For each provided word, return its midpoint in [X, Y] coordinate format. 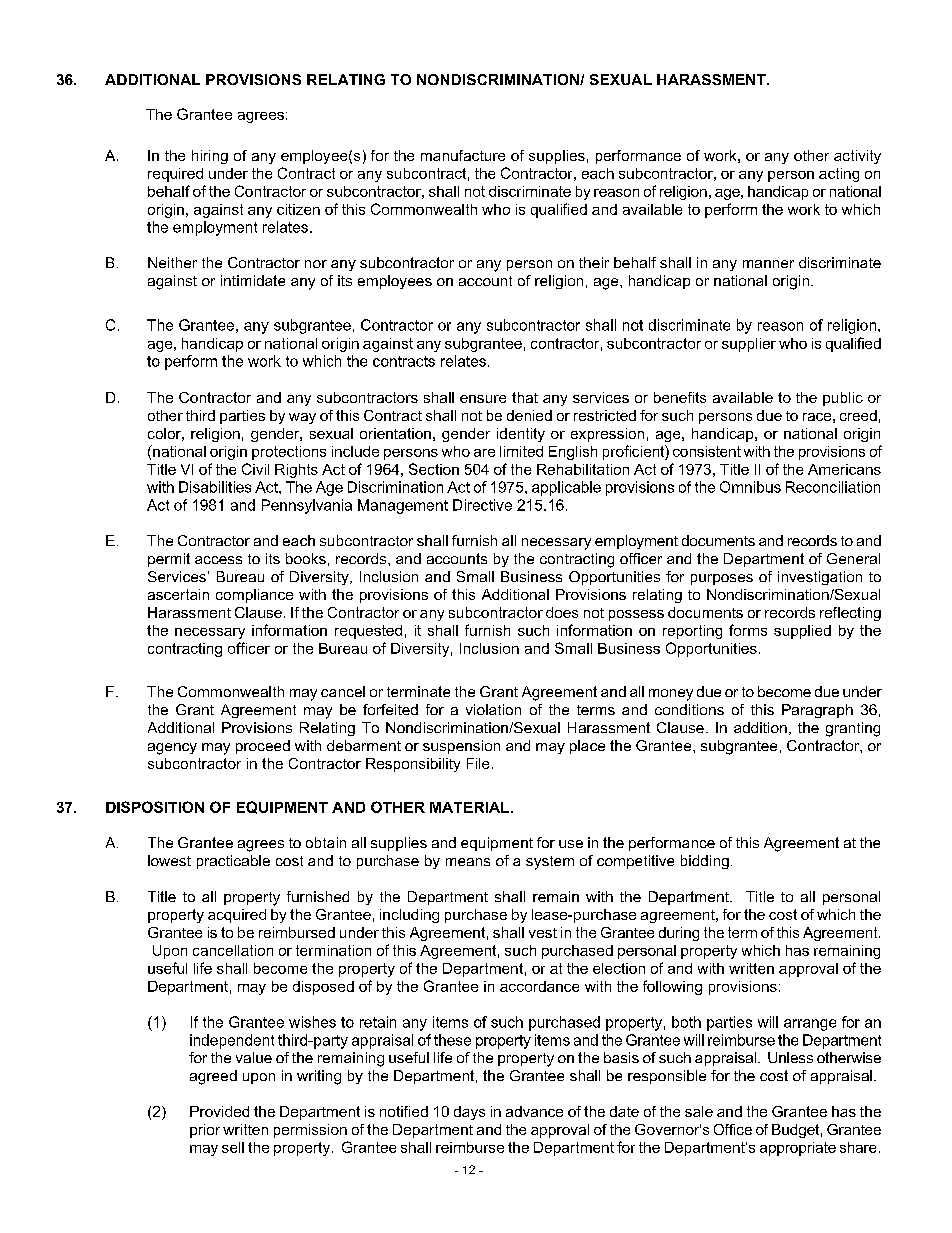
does [562, 612]
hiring [210, 157]
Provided [219, 1111]
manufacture [463, 155]
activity [857, 157]
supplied [802, 632]
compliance [254, 596]
